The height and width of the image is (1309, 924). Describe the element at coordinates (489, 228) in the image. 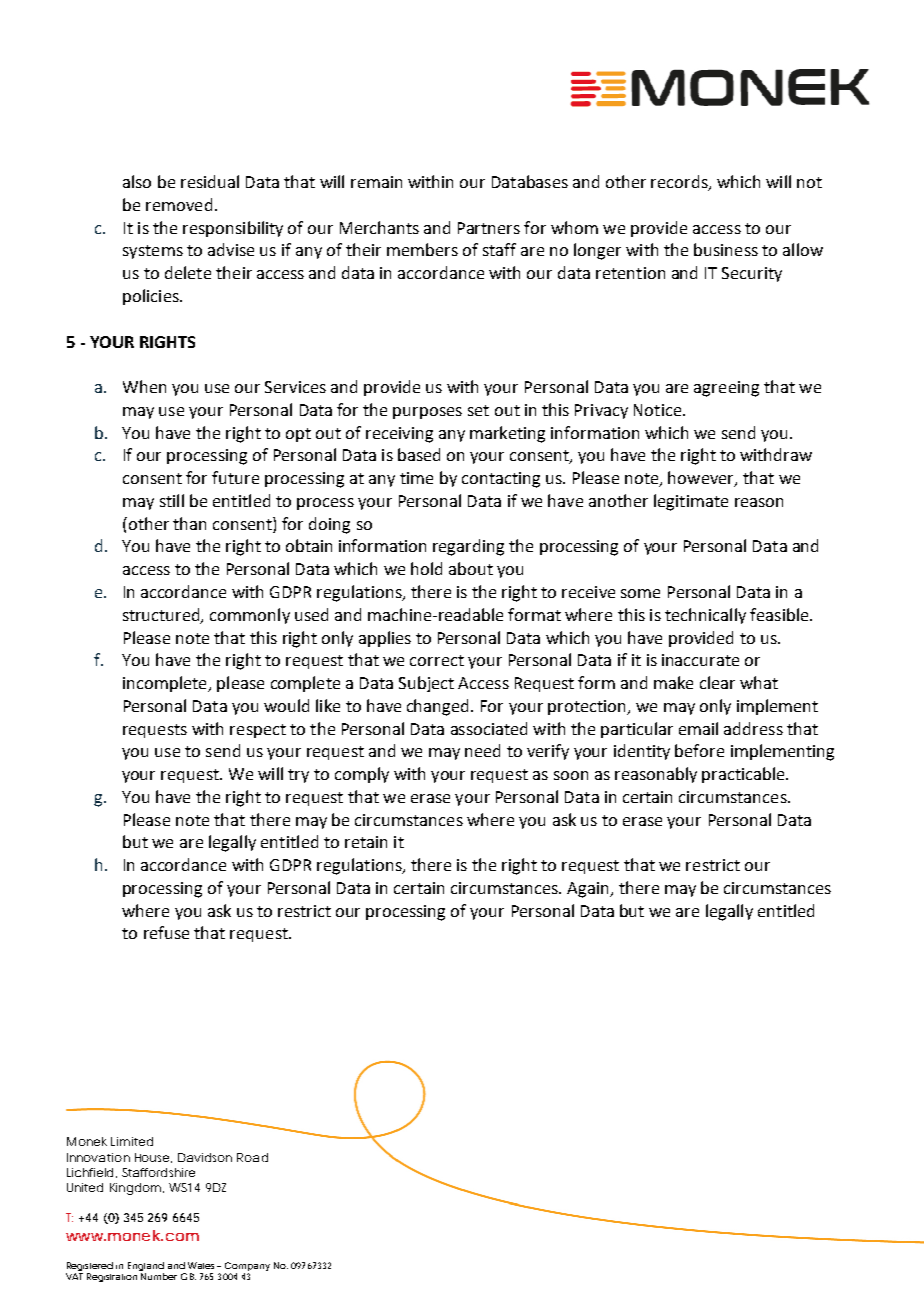

I see `Partners` at that location.
